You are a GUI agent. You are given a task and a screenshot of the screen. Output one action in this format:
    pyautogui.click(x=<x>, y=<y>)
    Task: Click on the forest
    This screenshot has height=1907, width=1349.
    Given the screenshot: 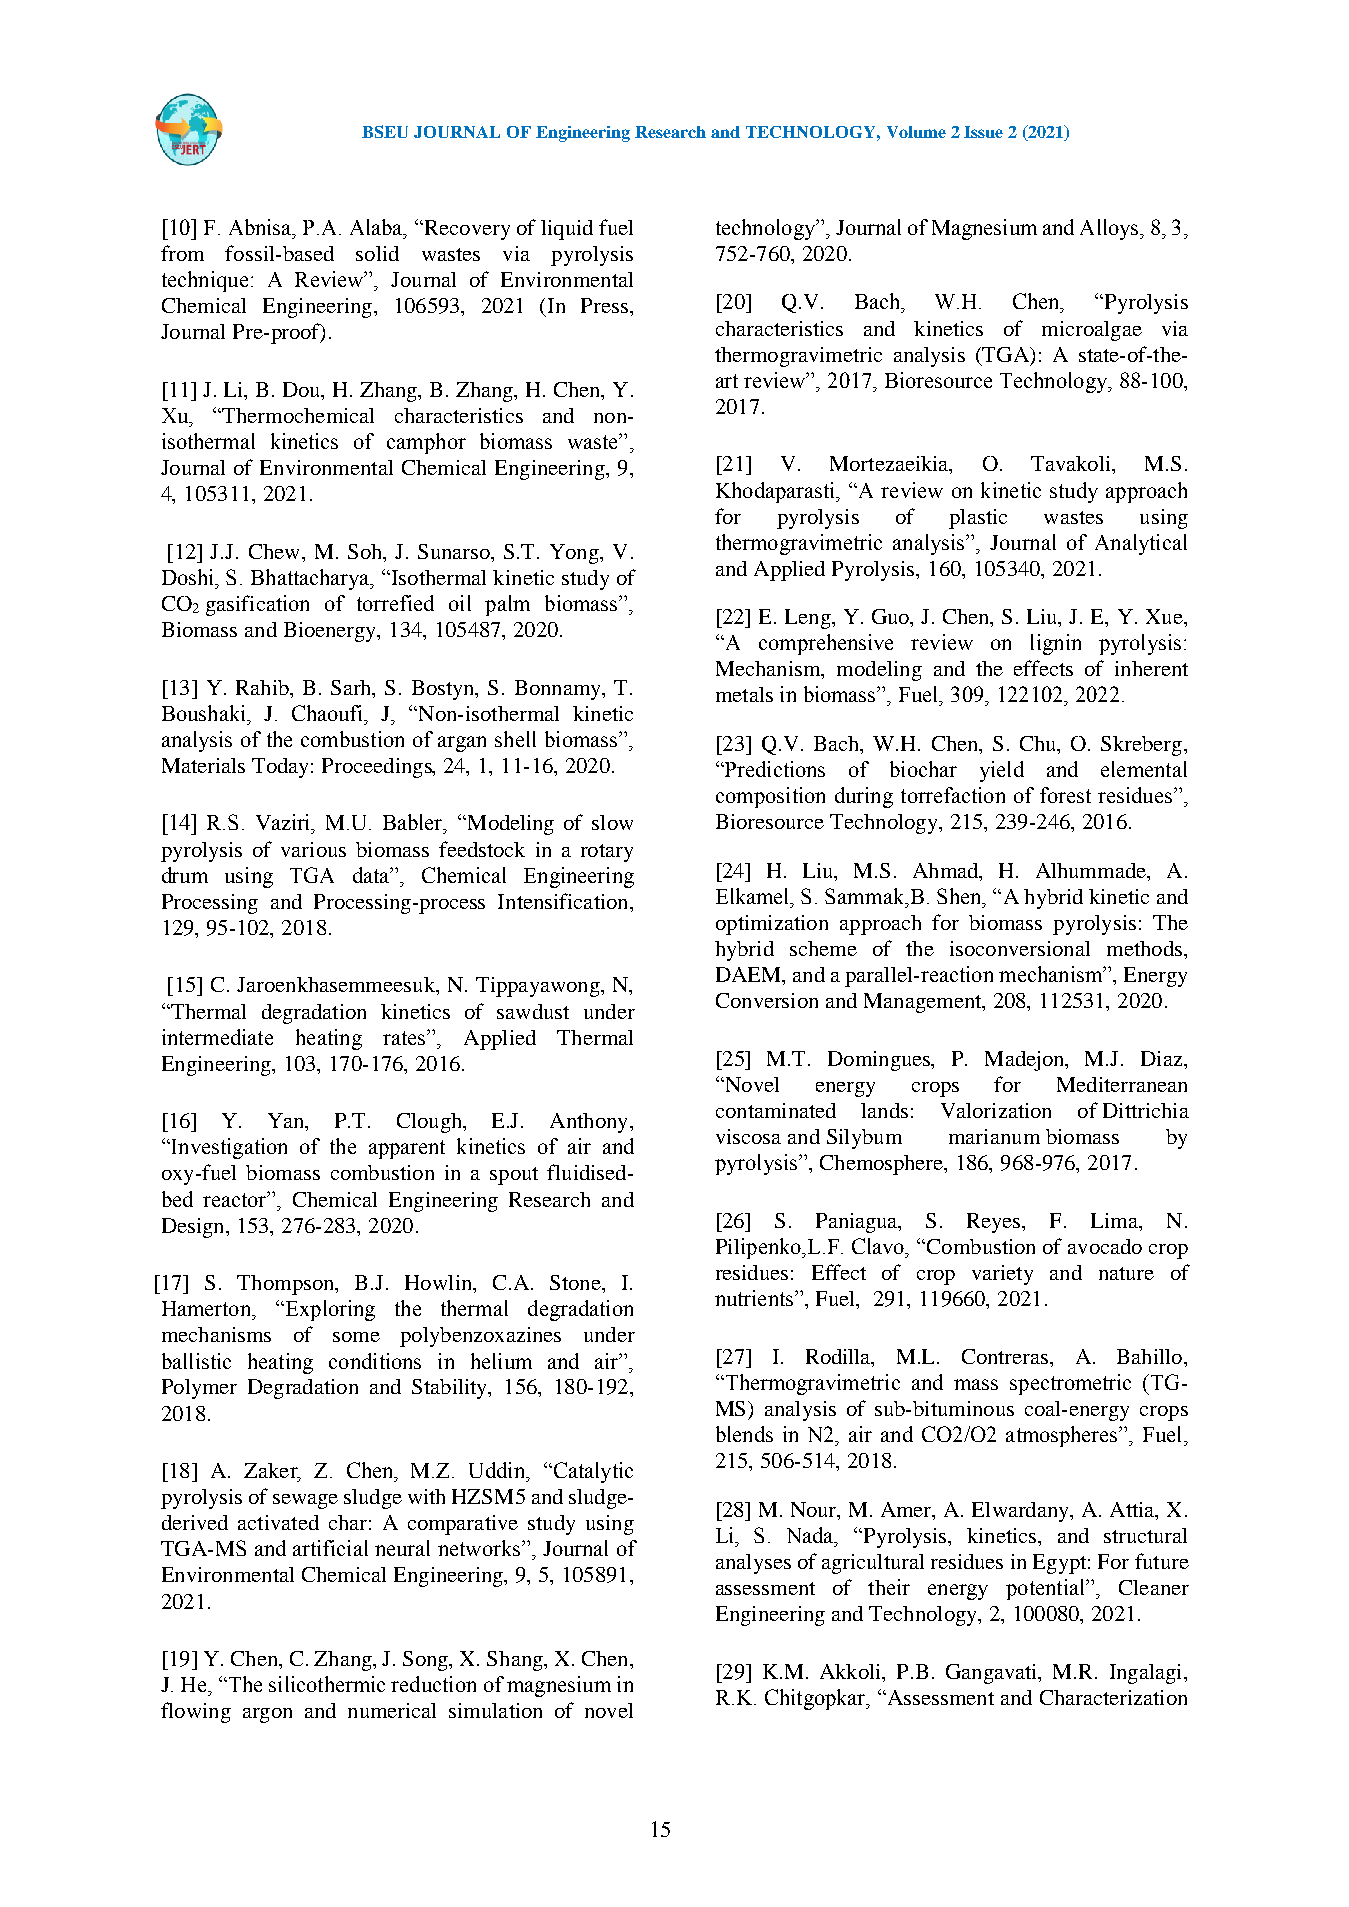 What is the action you would take?
    pyautogui.click(x=1065, y=795)
